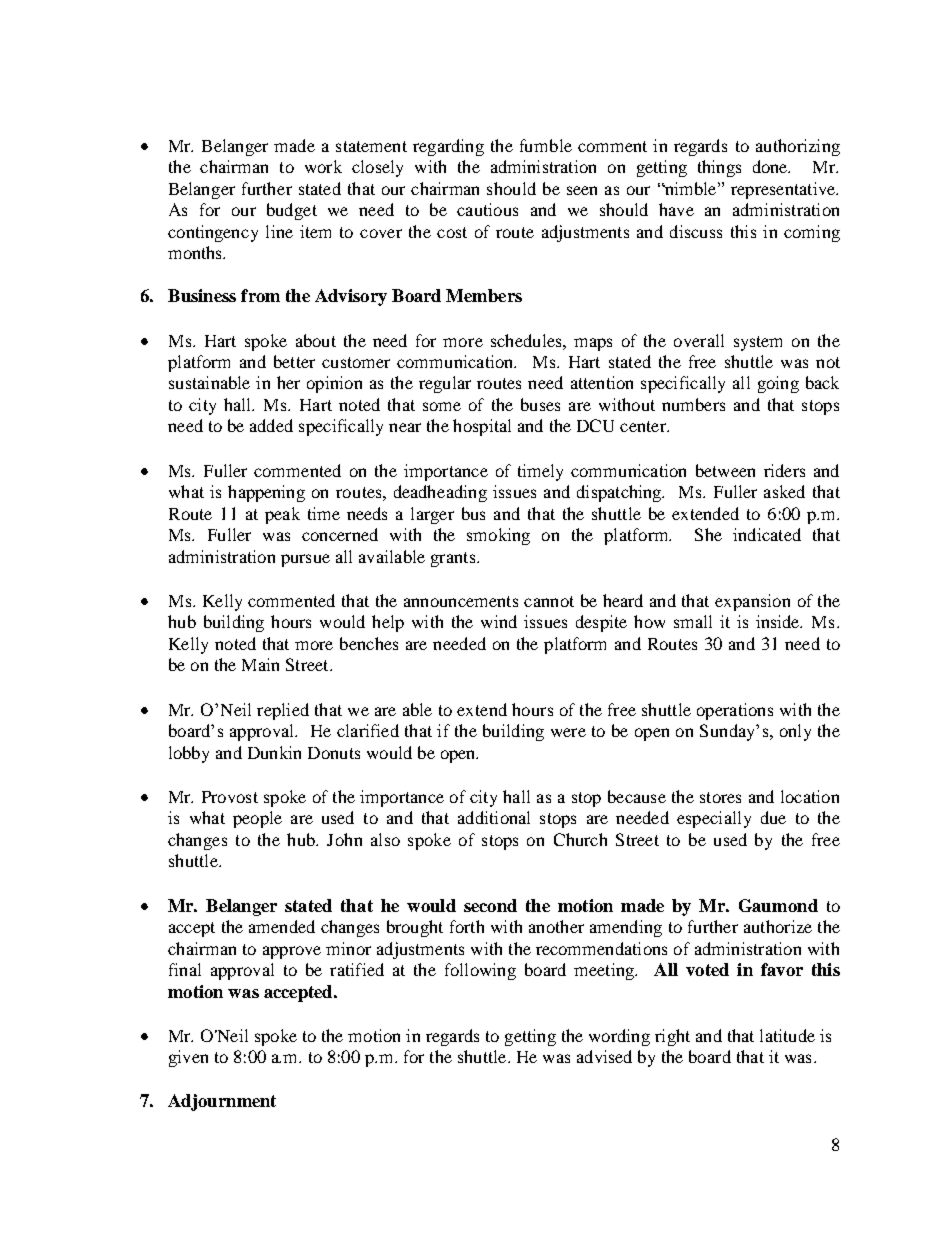 This image has height=1233, width=952. What do you see at coordinates (787, 1035) in the image?
I see `latitude` at bounding box center [787, 1035].
